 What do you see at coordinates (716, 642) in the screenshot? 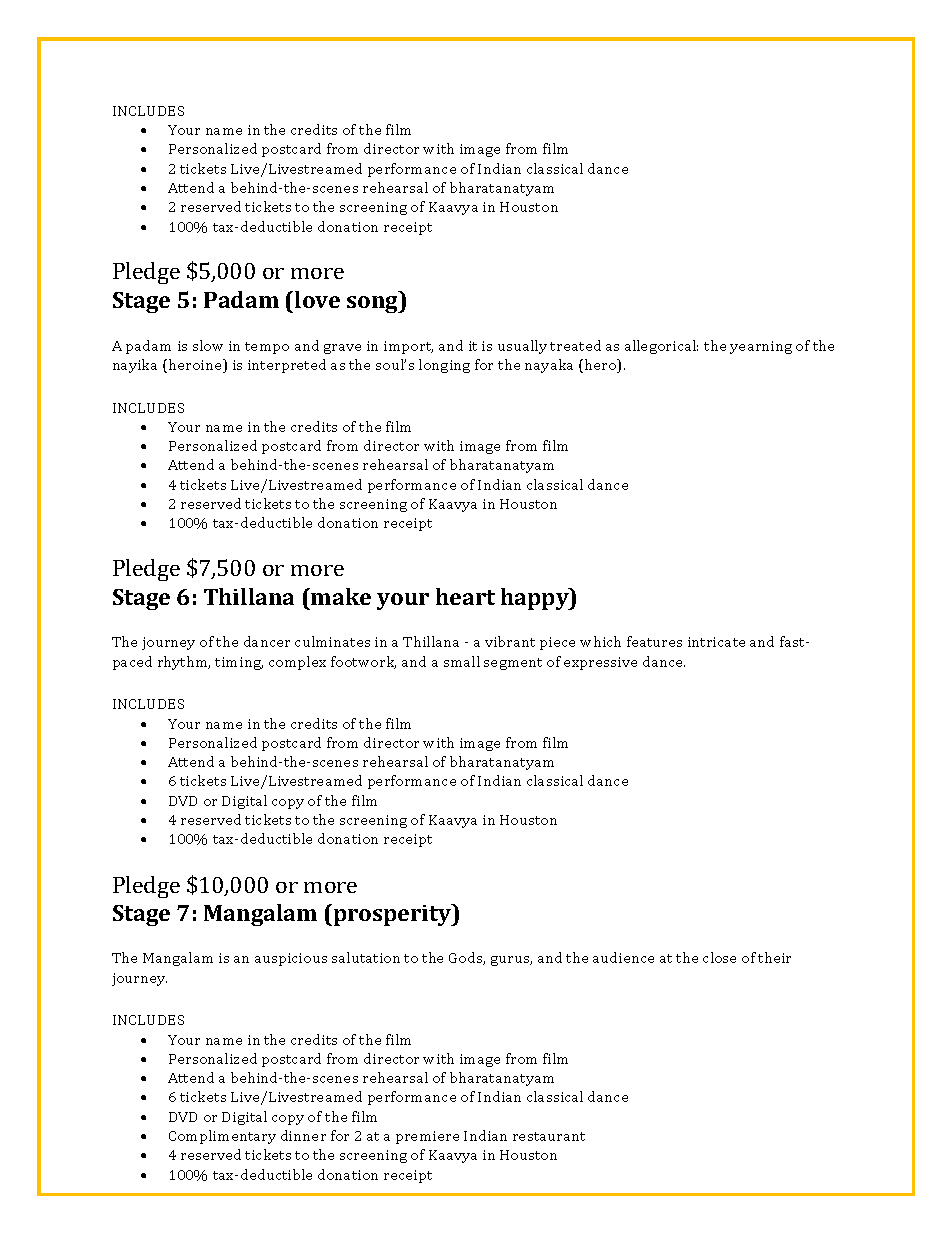
I see `intricate` at bounding box center [716, 642].
